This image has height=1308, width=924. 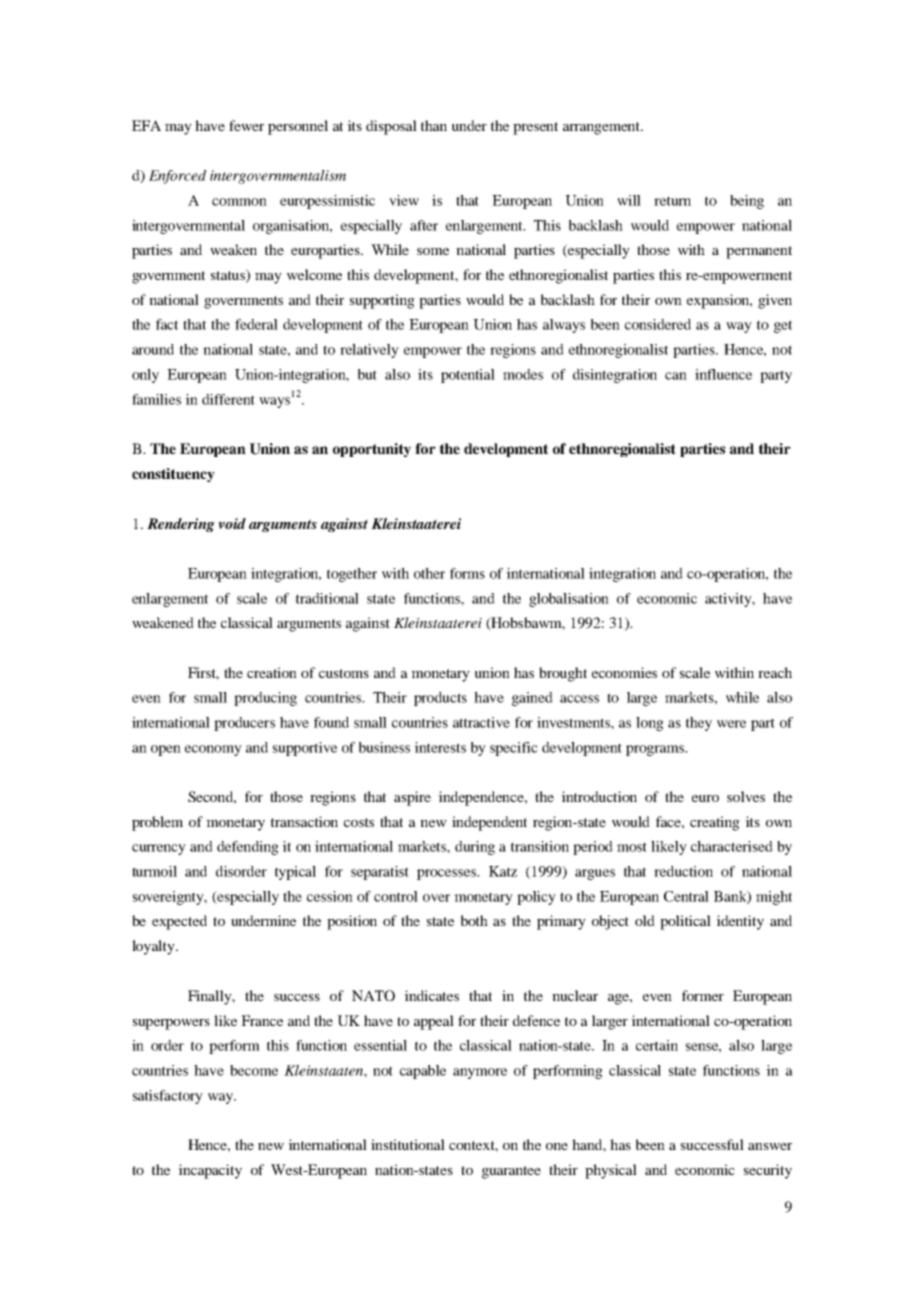 What do you see at coordinates (489, 823) in the image?
I see `independent` at bounding box center [489, 823].
